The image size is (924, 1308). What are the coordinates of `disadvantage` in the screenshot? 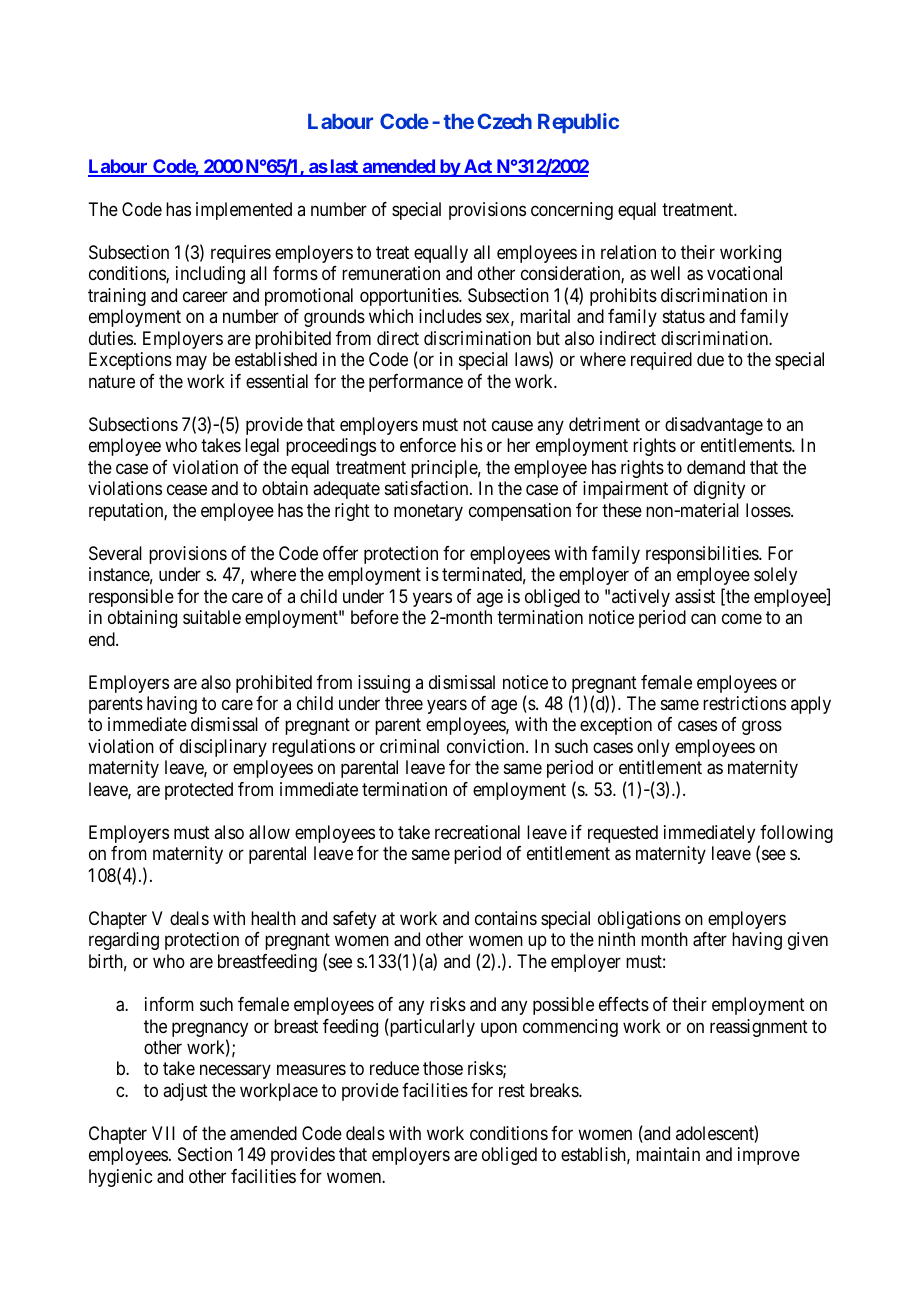 It's located at (714, 426).
